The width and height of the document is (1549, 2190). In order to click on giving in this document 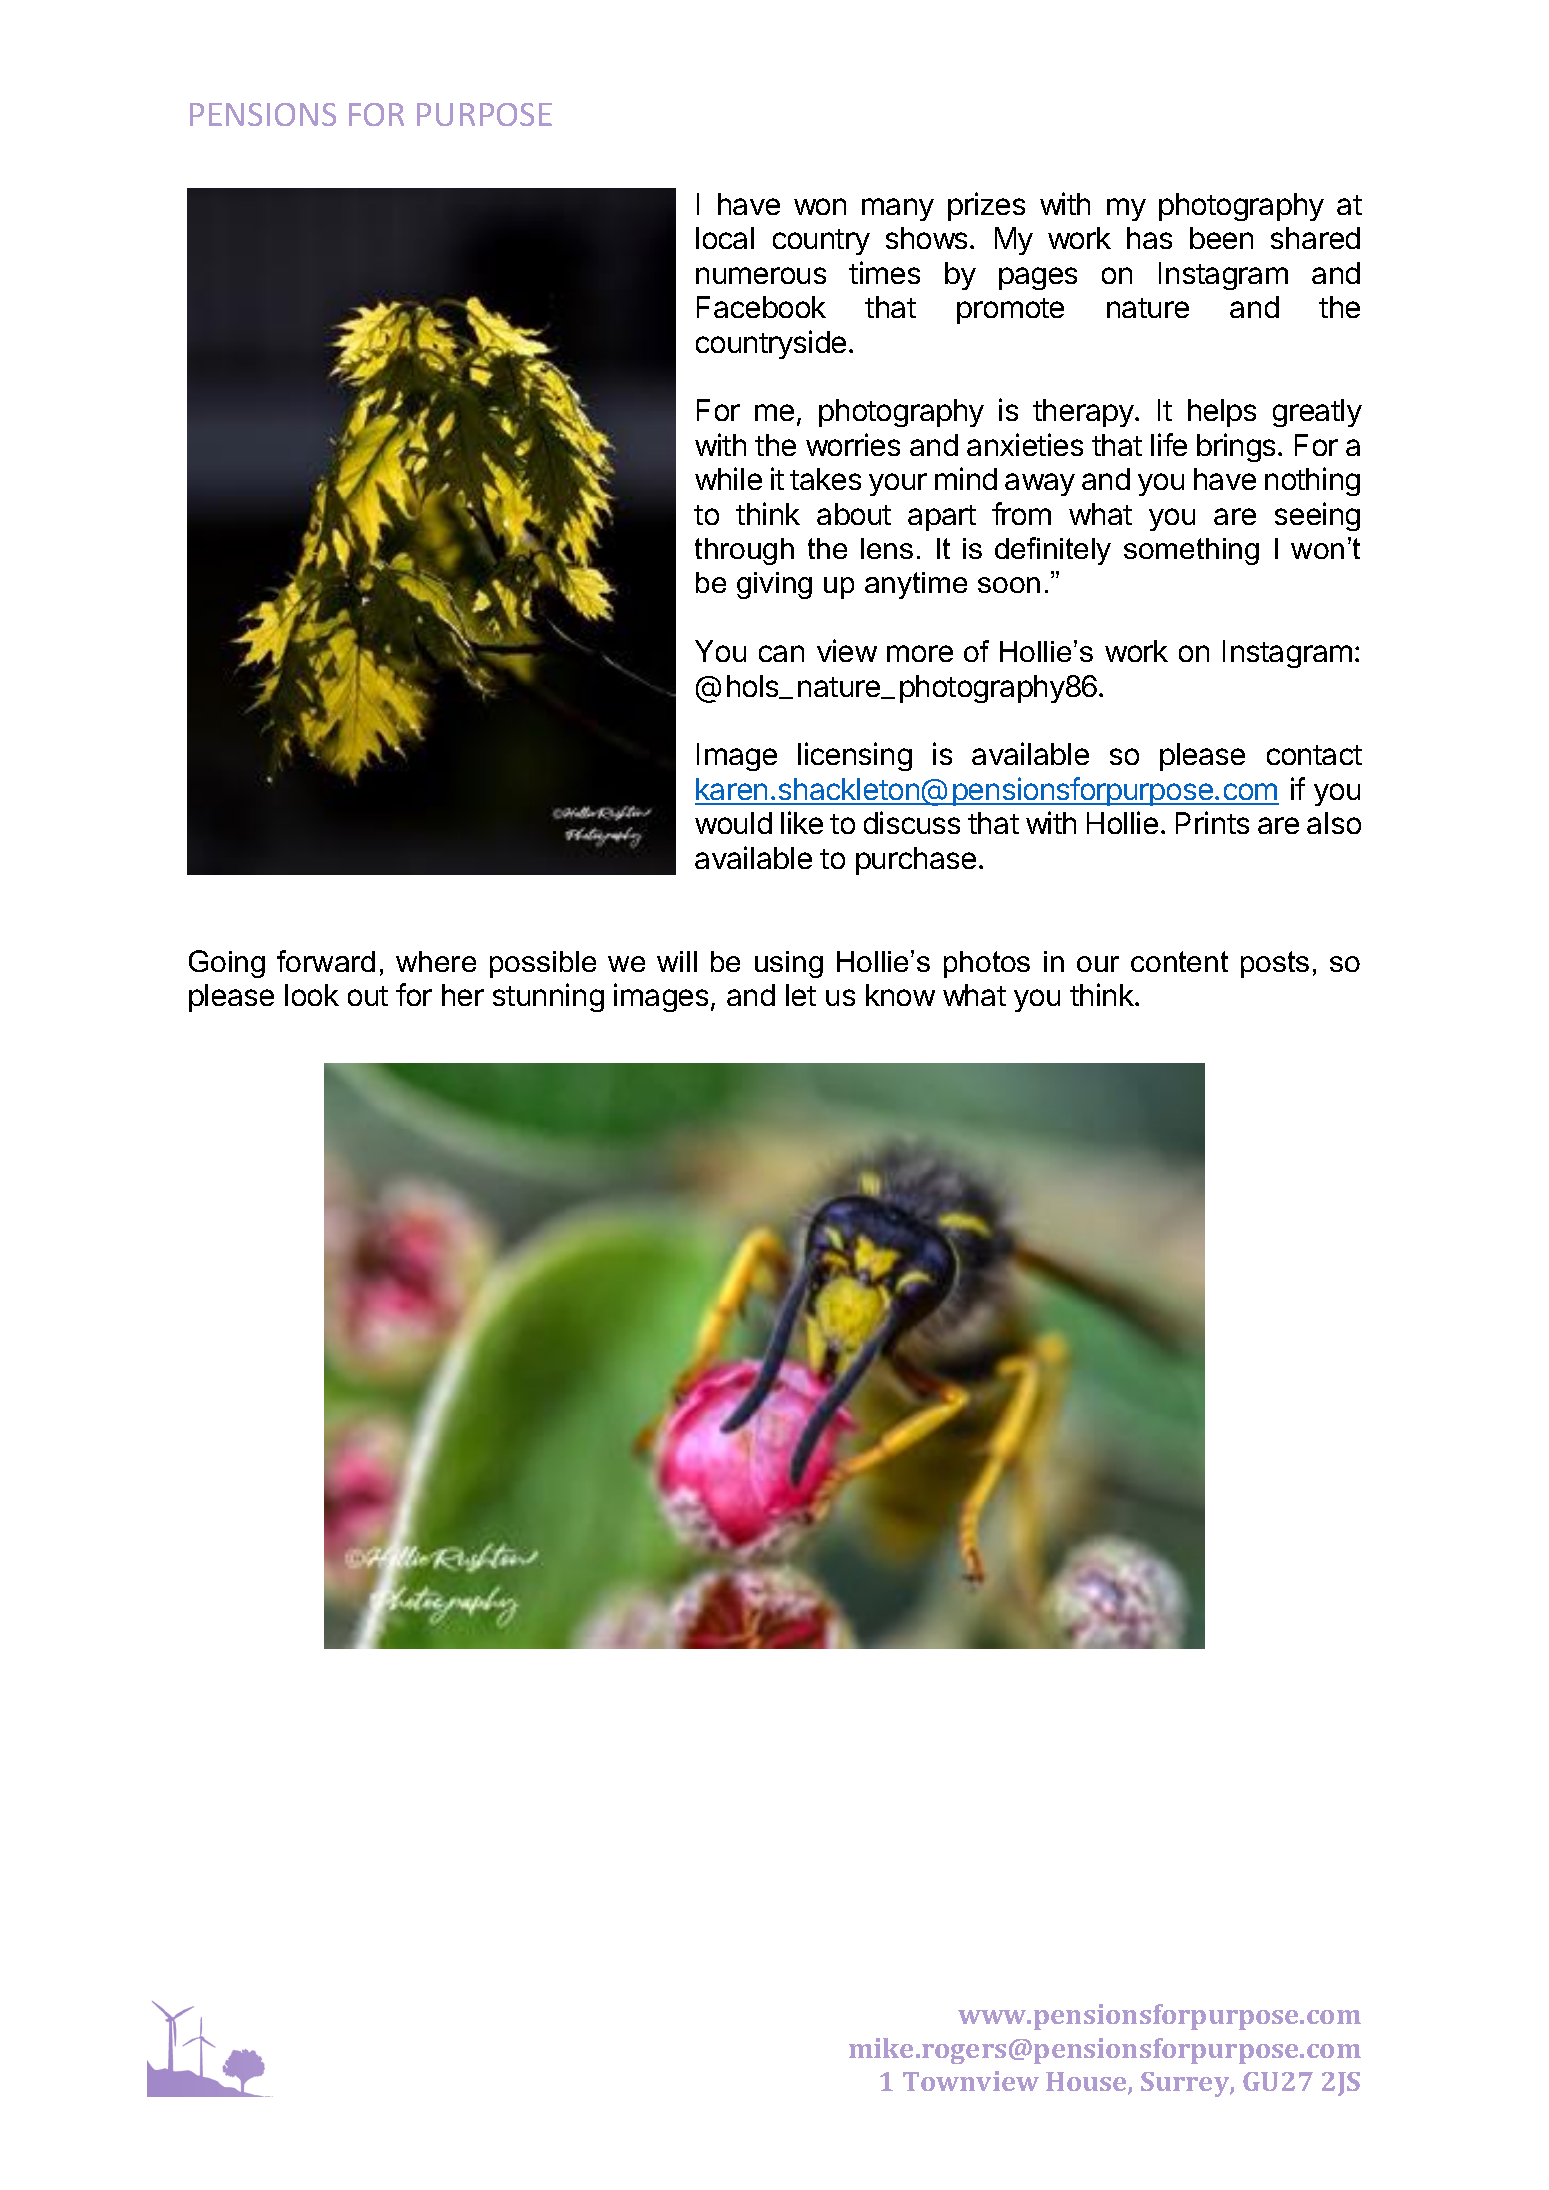, I will do `click(774, 585)`.
